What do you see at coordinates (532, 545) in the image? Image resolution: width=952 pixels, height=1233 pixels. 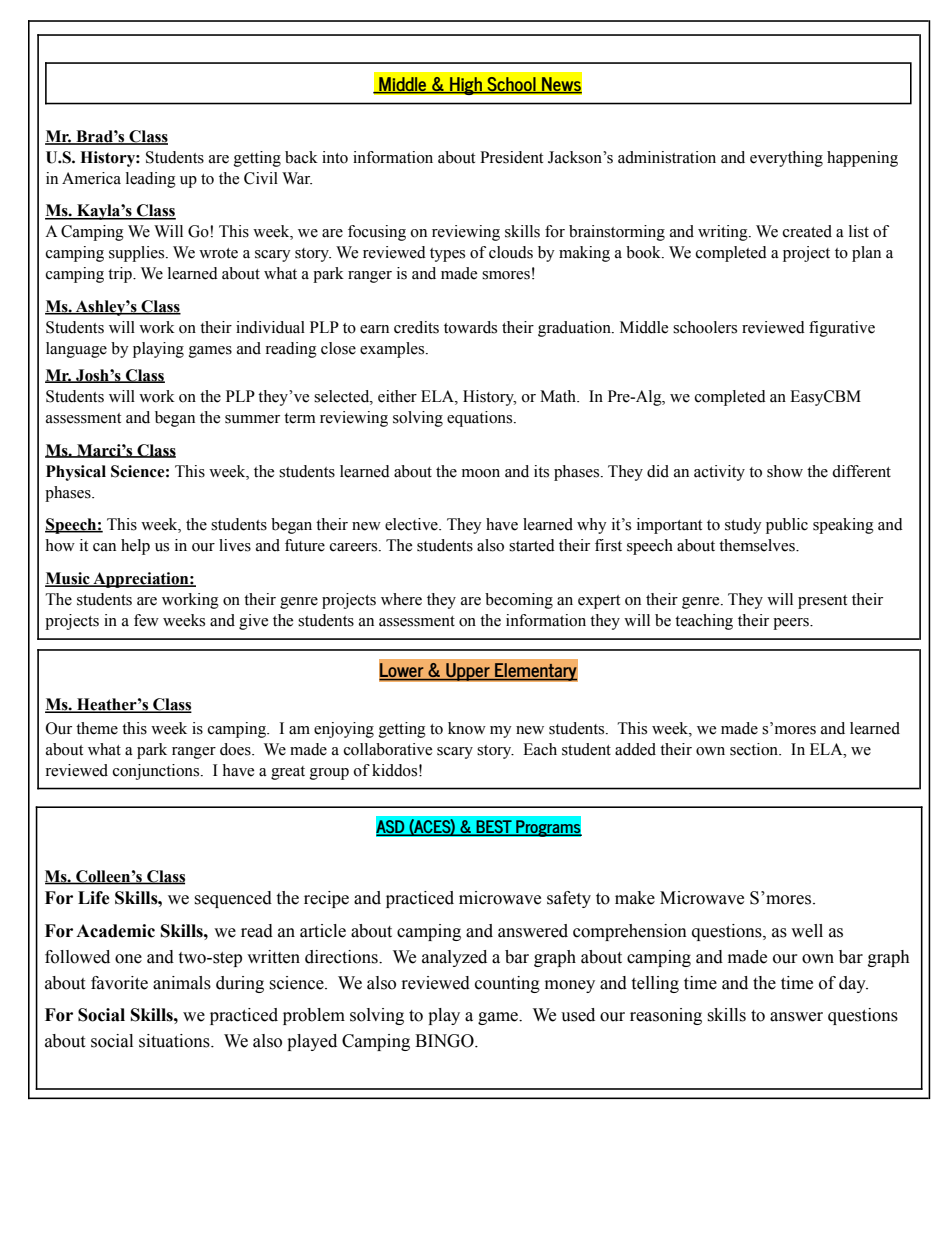 I see `started` at bounding box center [532, 545].
